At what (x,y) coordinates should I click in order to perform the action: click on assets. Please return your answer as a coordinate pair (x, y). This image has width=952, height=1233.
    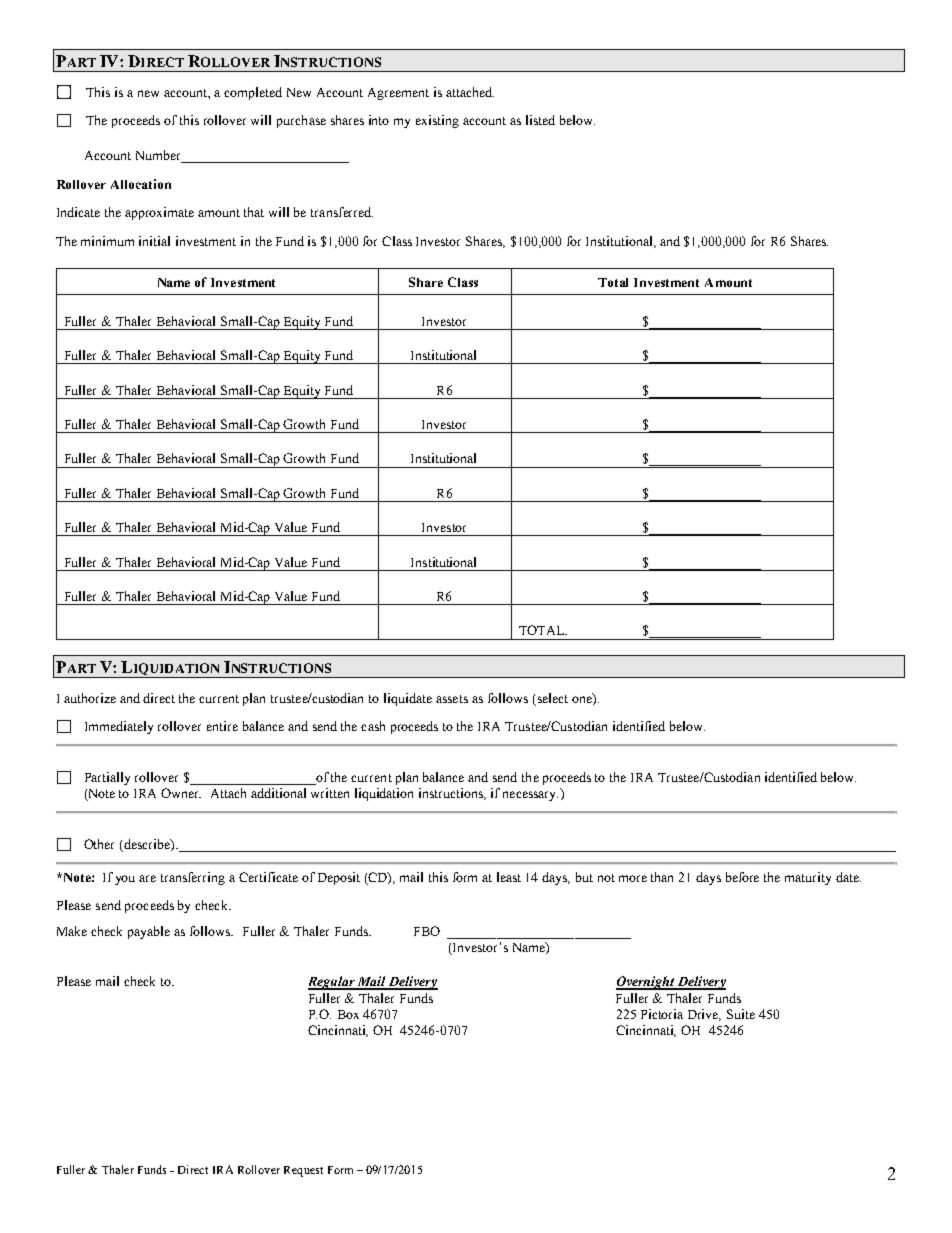
    Looking at the image, I should click on (452, 699).
